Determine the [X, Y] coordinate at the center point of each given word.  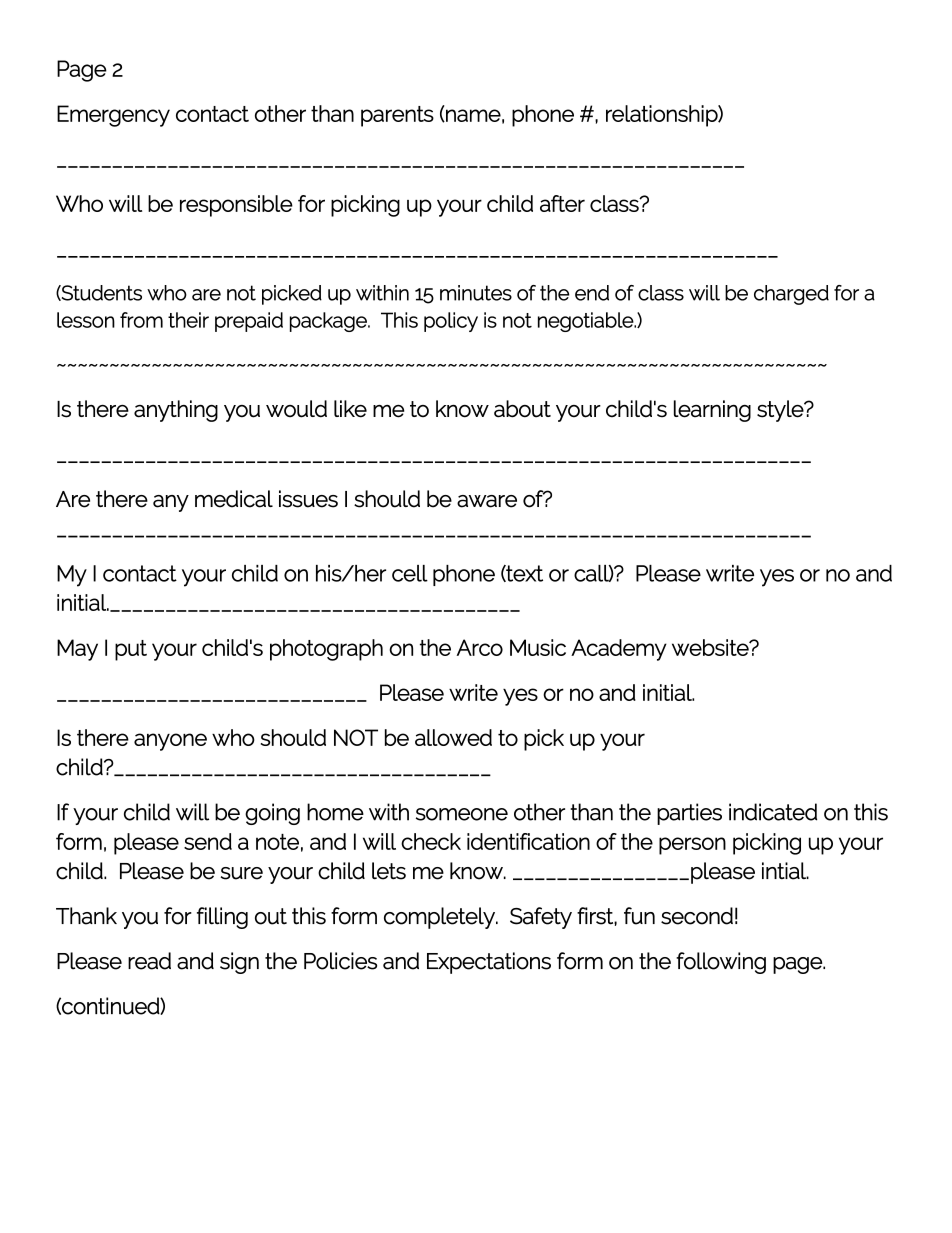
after [562, 203]
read [149, 961]
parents [397, 116]
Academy [619, 650]
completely [440, 918]
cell [410, 573]
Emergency [113, 116]
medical [234, 499]
